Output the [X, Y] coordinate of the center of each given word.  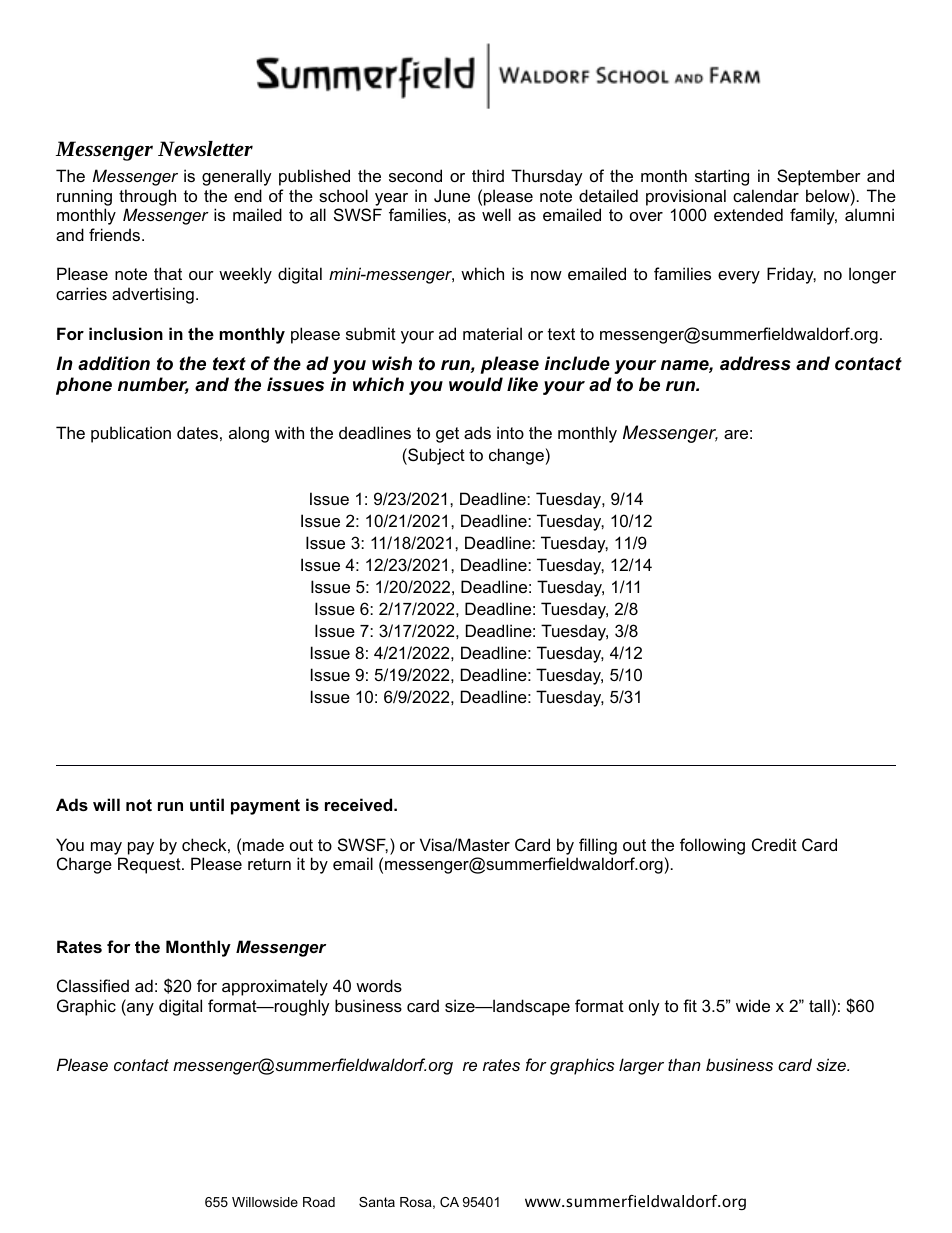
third [488, 175]
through [147, 197]
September [819, 177]
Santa [377, 1202]
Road [319, 1202]
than [684, 1064]
